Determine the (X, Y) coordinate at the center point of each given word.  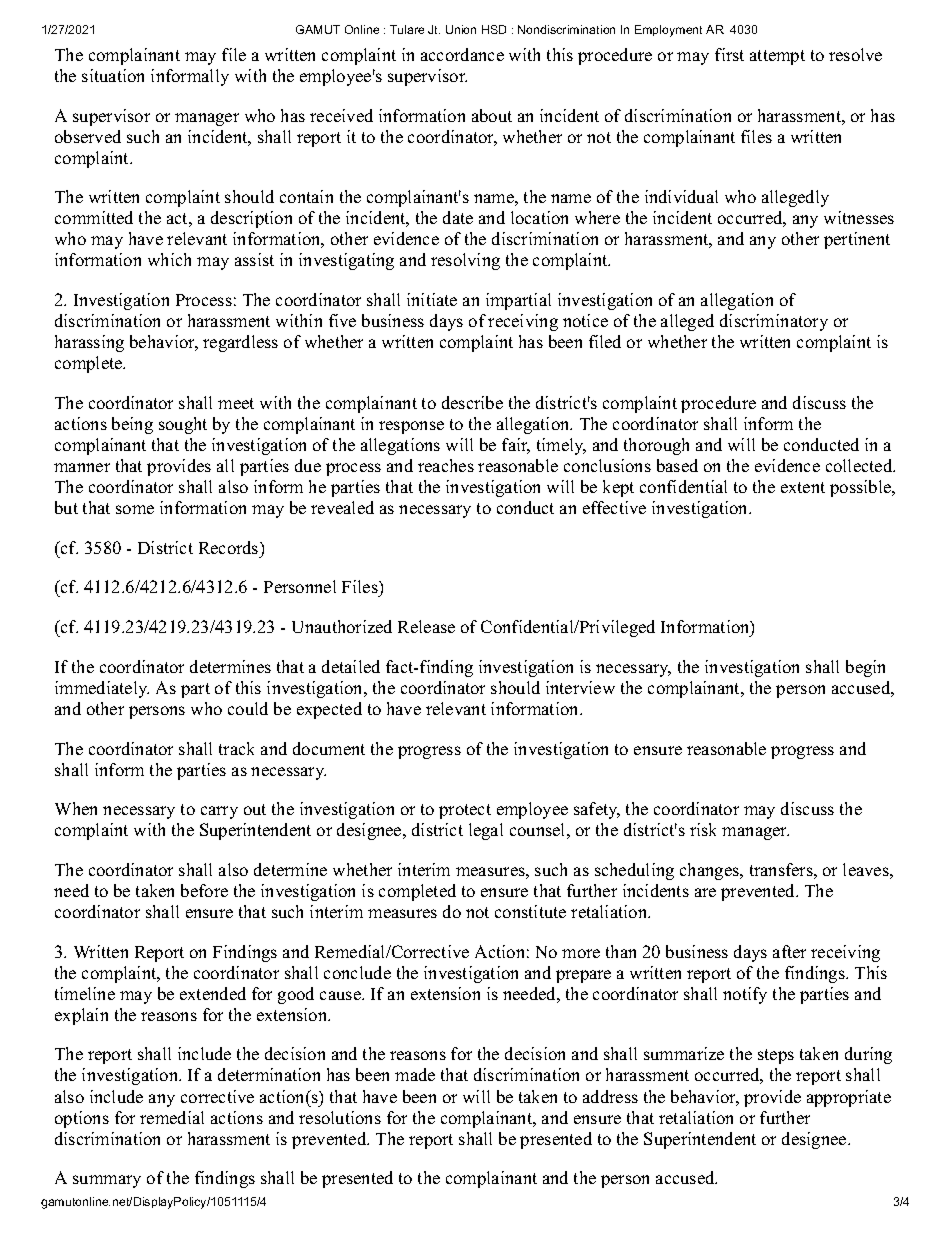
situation (113, 75)
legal (486, 831)
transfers (781, 869)
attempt (777, 57)
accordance (462, 54)
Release (426, 626)
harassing (89, 343)
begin (865, 668)
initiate (432, 299)
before (204, 890)
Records (230, 547)
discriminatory (774, 322)
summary (107, 1181)
